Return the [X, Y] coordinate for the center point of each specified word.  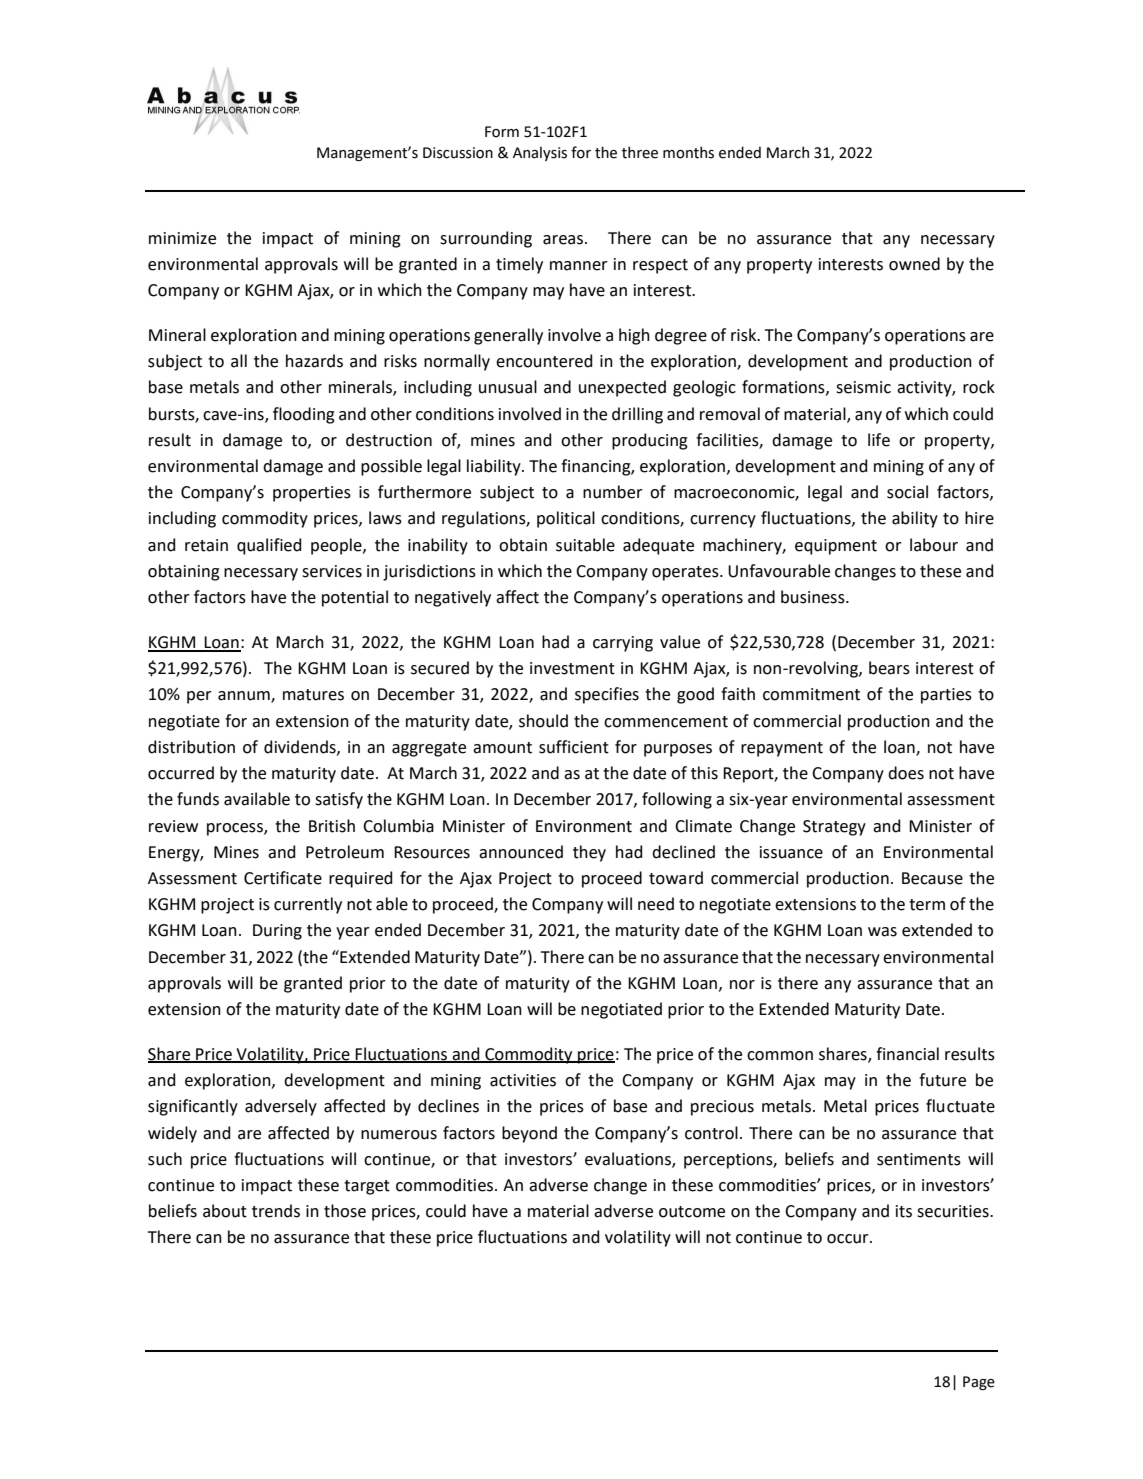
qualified [269, 546]
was [882, 932]
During [277, 932]
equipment [836, 547]
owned [914, 264]
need [656, 904]
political [566, 519]
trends [276, 1211]
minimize [182, 238]
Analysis [540, 153]
